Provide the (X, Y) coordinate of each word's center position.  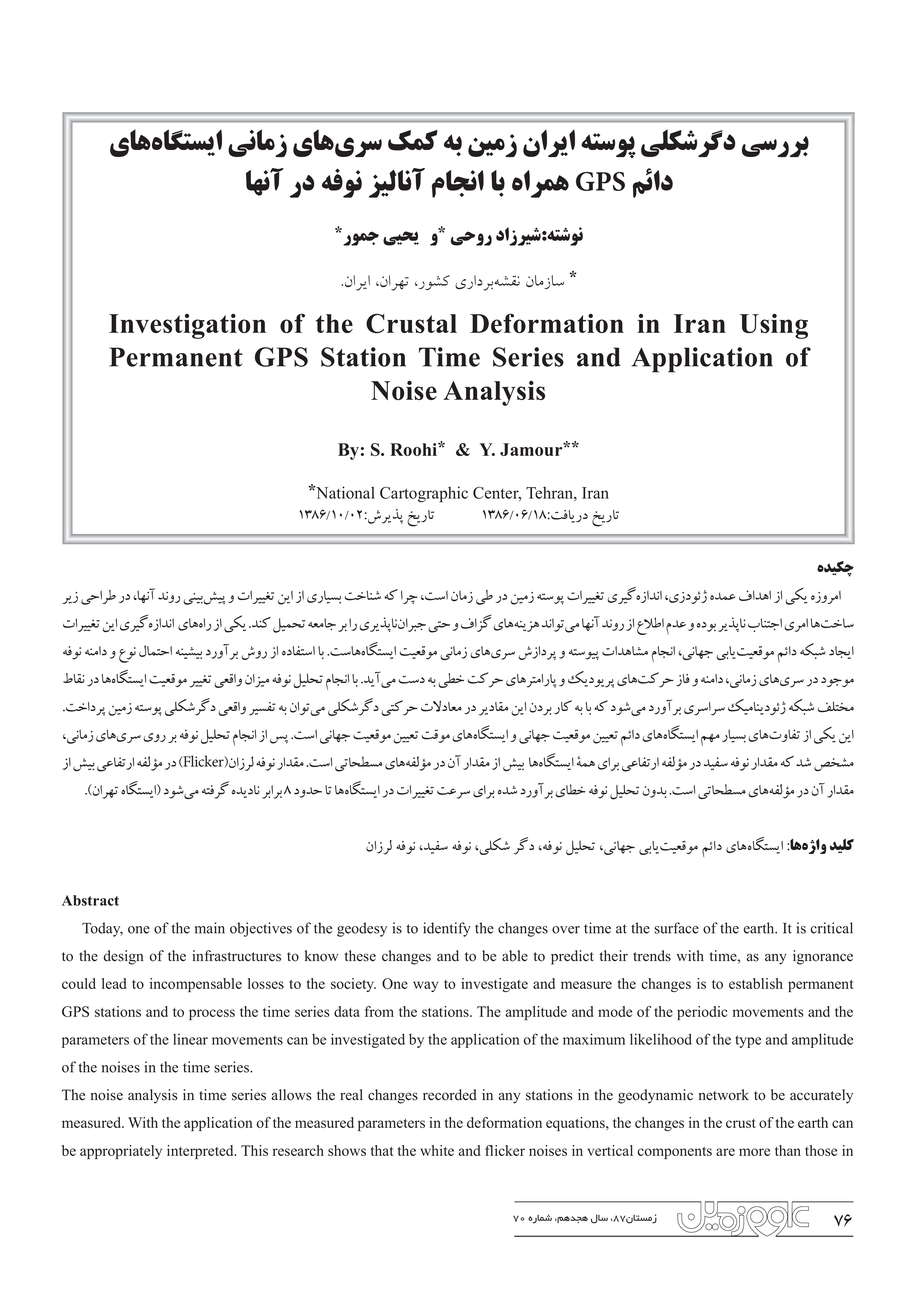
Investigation (187, 326)
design (123, 957)
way (425, 986)
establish (756, 983)
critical (831, 928)
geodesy (362, 929)
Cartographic (424, 494)
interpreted (201, 1152)
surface (676, 928)
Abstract (90, 900)
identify (447, 929)
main (210, 928)
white (437, 1150)
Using (774, 326)
